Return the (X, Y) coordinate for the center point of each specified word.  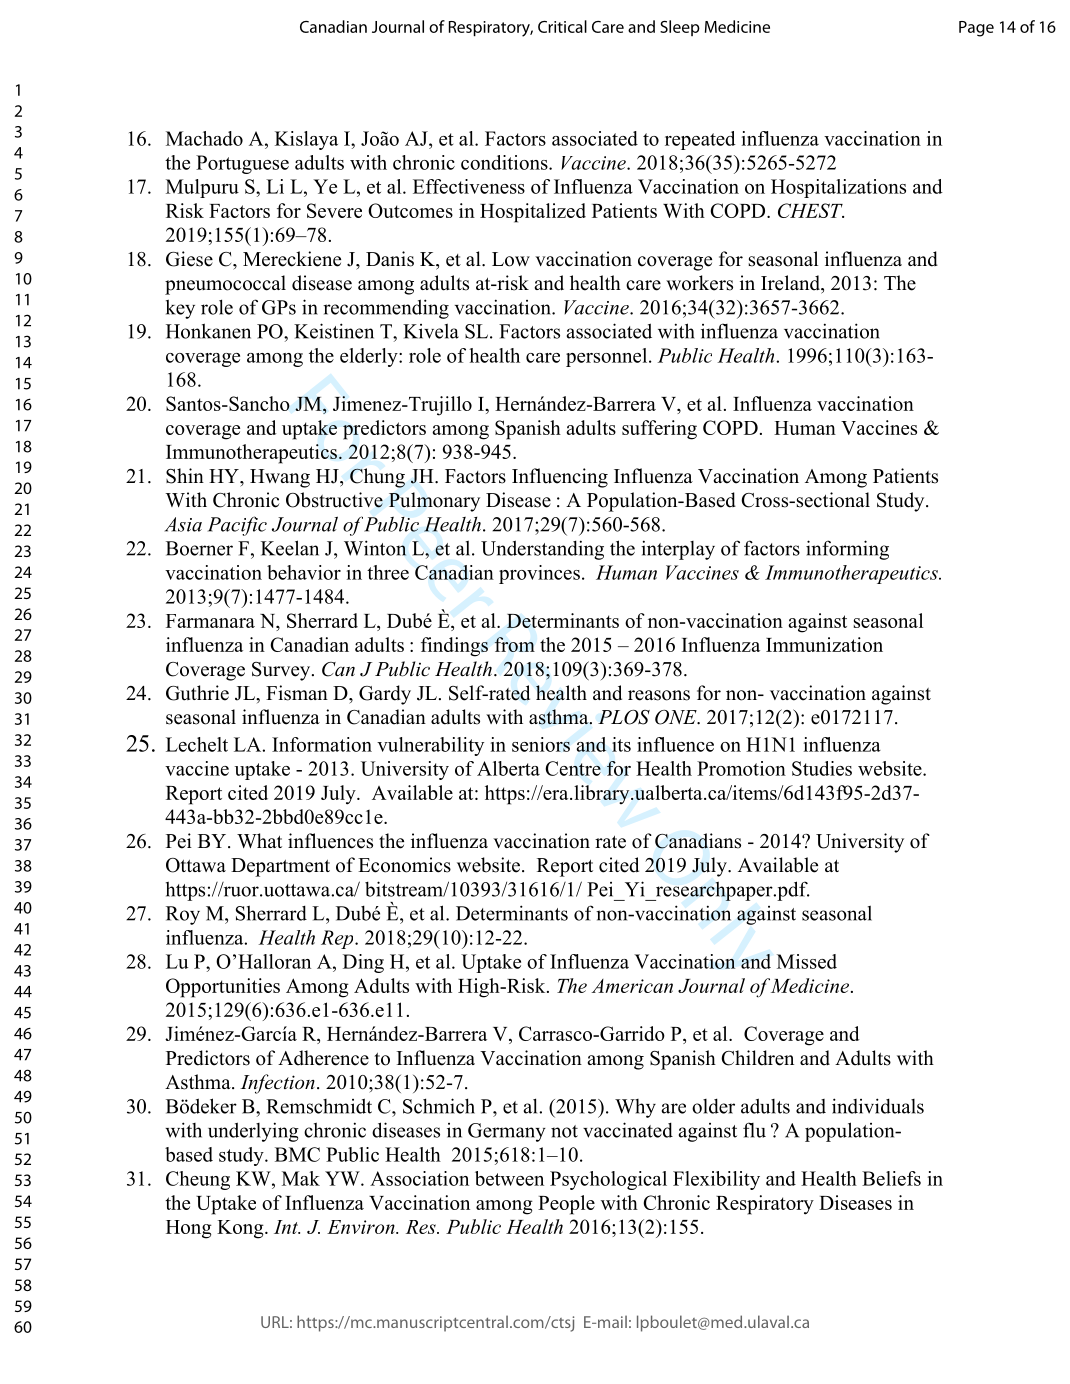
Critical (562, 26)
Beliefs (891, 1178)
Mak (301, 1178)
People (566, 1205)
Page (976, 29)
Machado (204, 138)
